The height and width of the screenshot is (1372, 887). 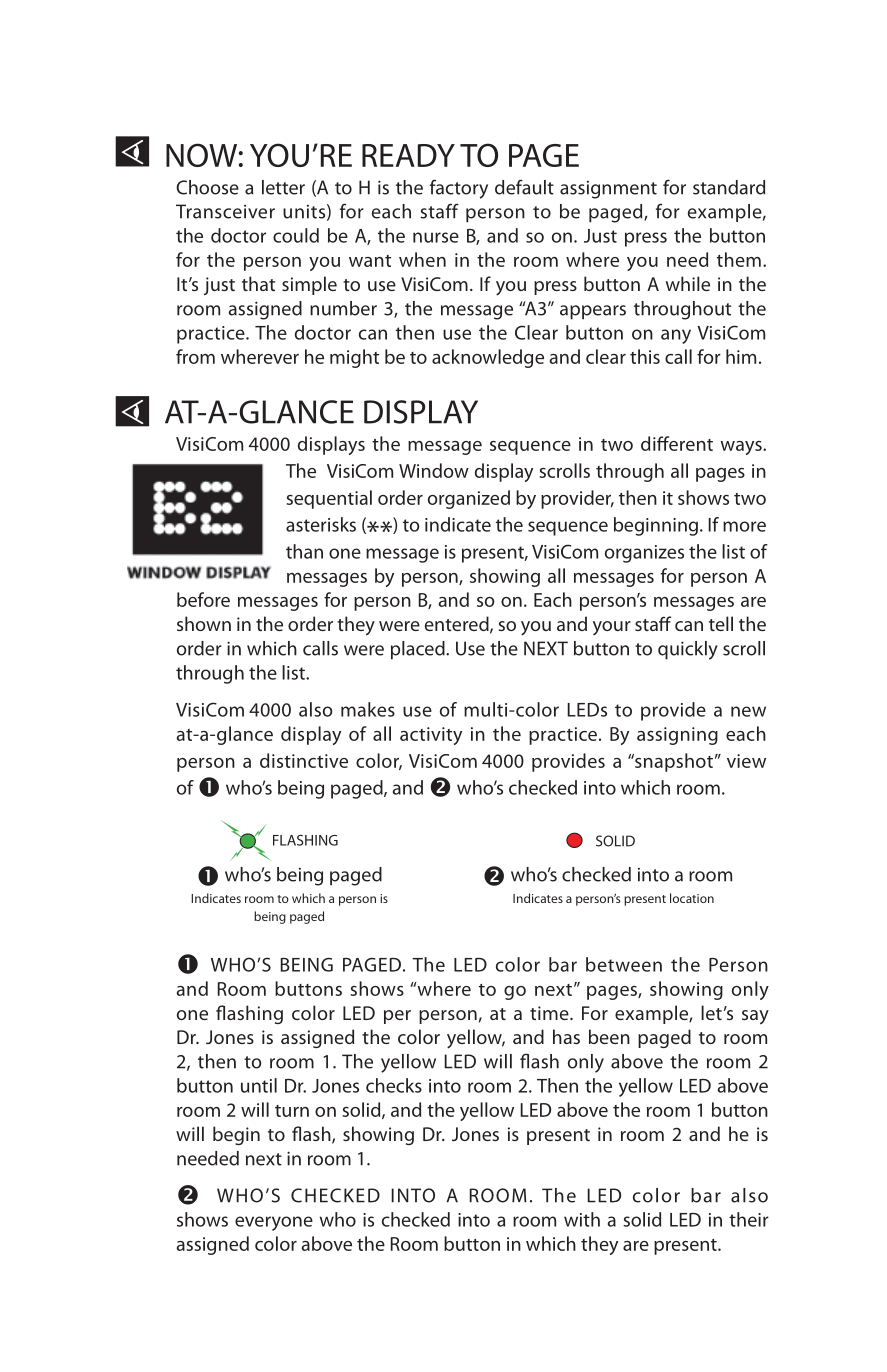 I want to click on distinctive, so click(x=304, y=760).
